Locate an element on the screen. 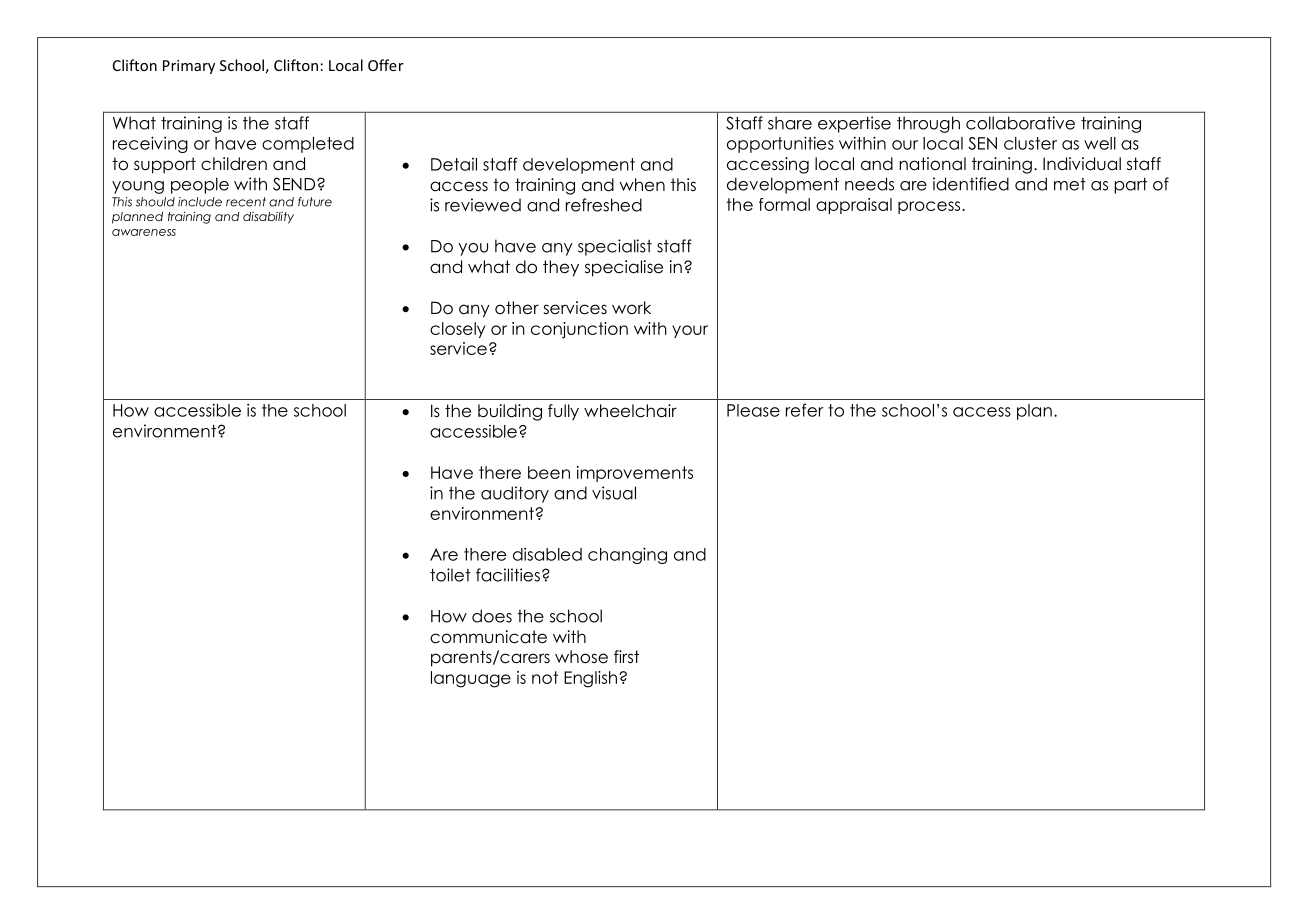 The height and width of the screenshot is (924, 1308). Primary is located at coordinates (189, 67).
